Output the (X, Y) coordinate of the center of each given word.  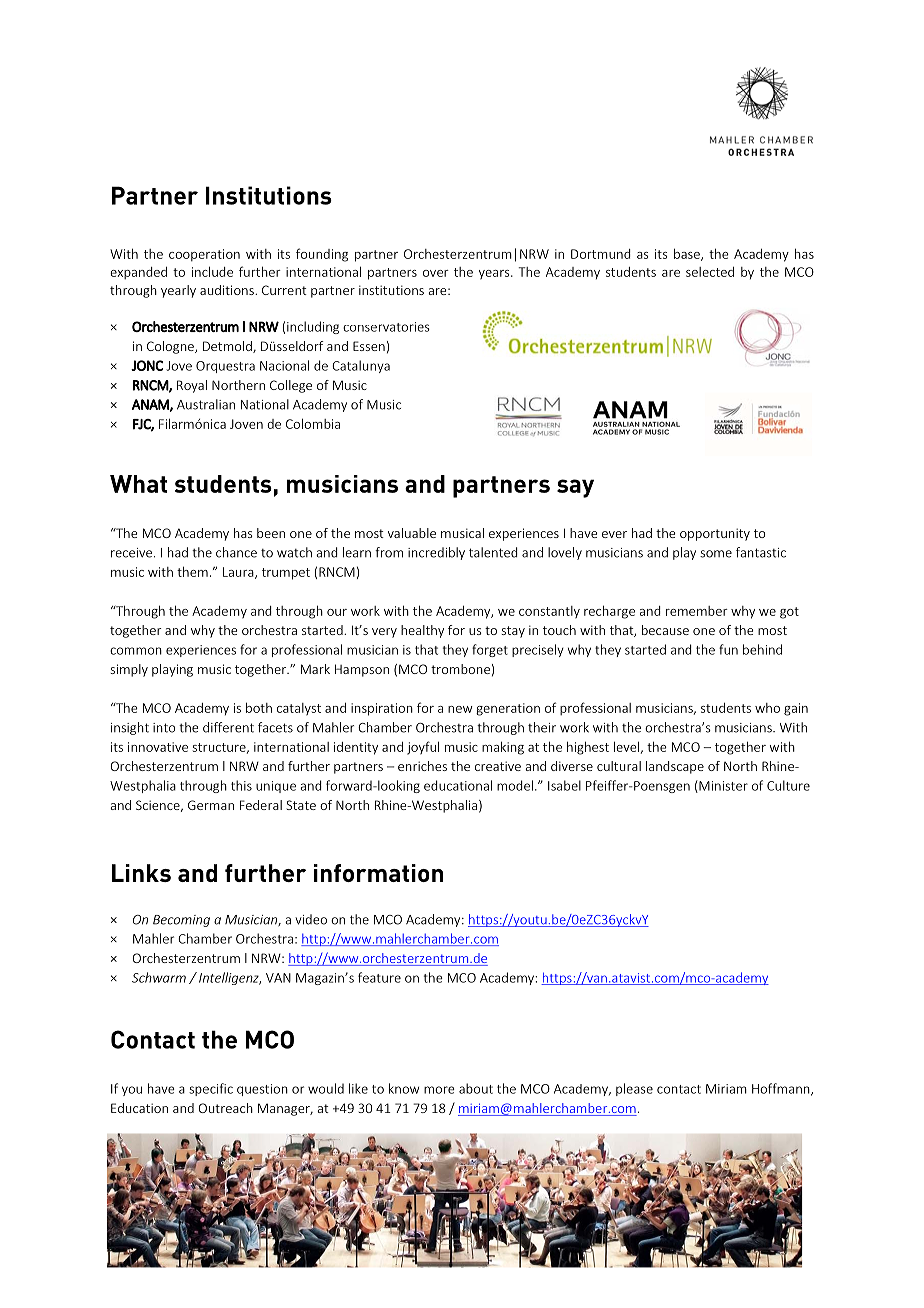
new (460, 709)
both (259, 707)
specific (211, 1089)
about (476, 1088)
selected (710, 272)
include (212, 271)
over (436, 273)
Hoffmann (782, 1089)
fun (728, 649)
